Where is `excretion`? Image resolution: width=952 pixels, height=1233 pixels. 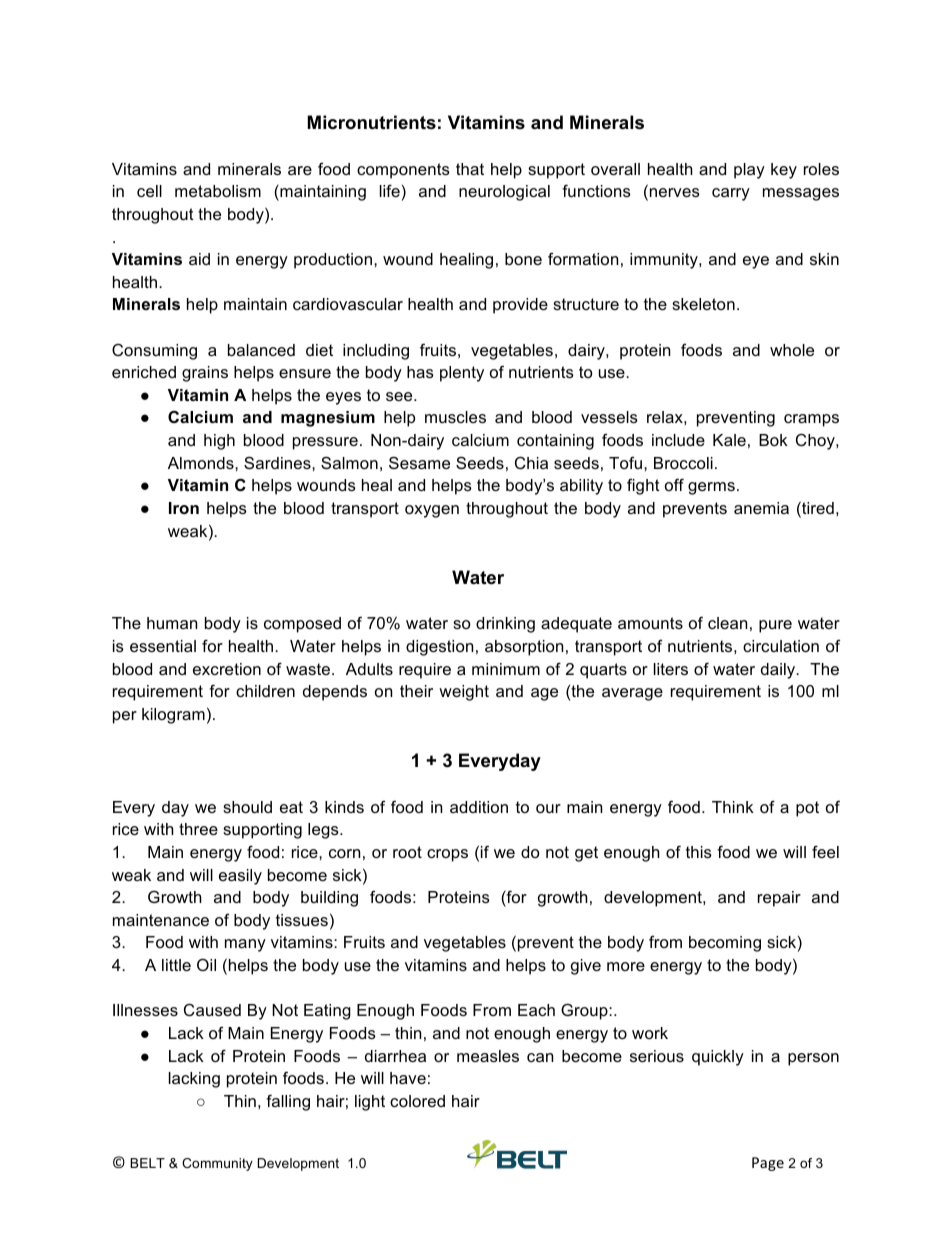
excretion is located at coordinates (227, 669).
